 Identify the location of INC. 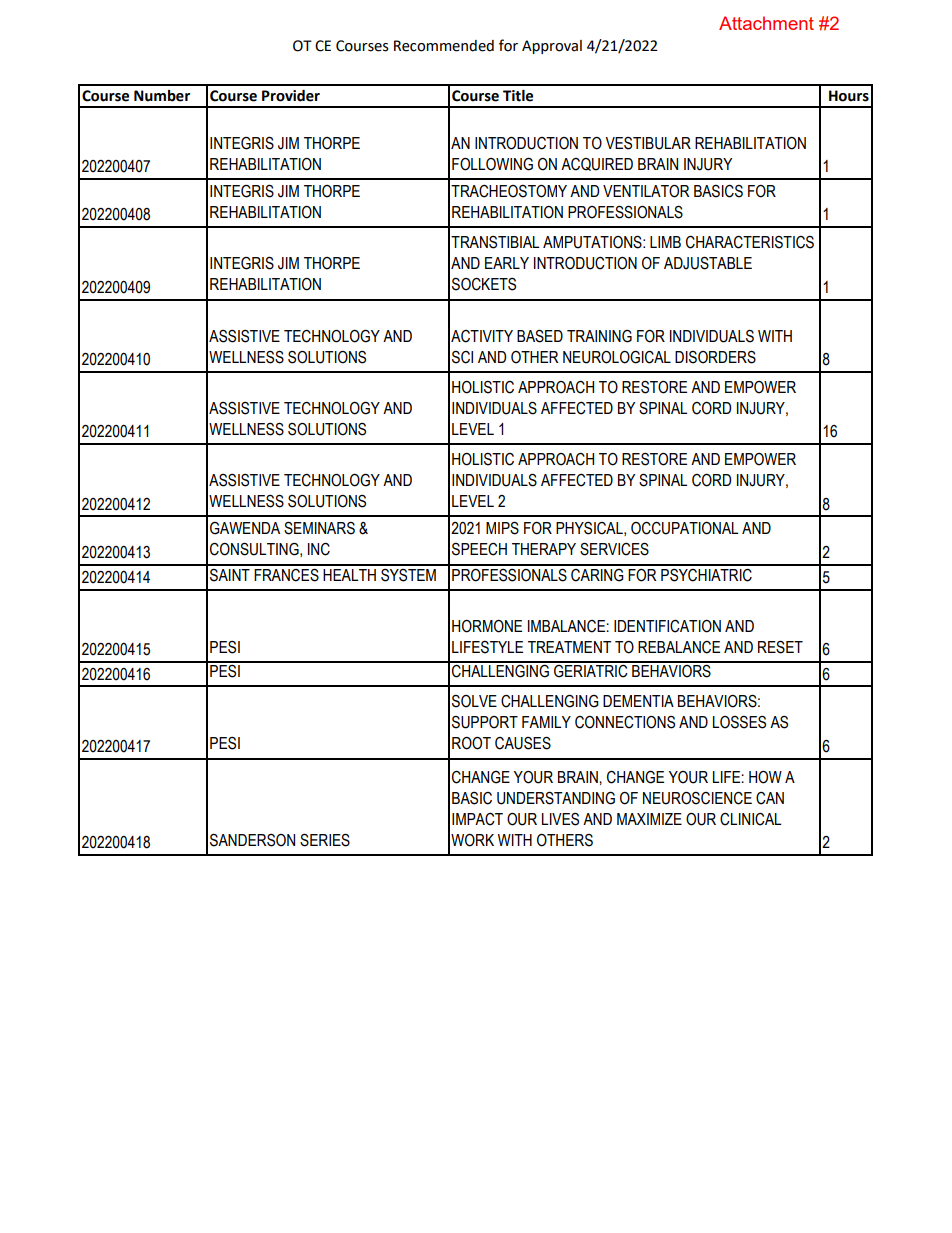
(319, 549).
